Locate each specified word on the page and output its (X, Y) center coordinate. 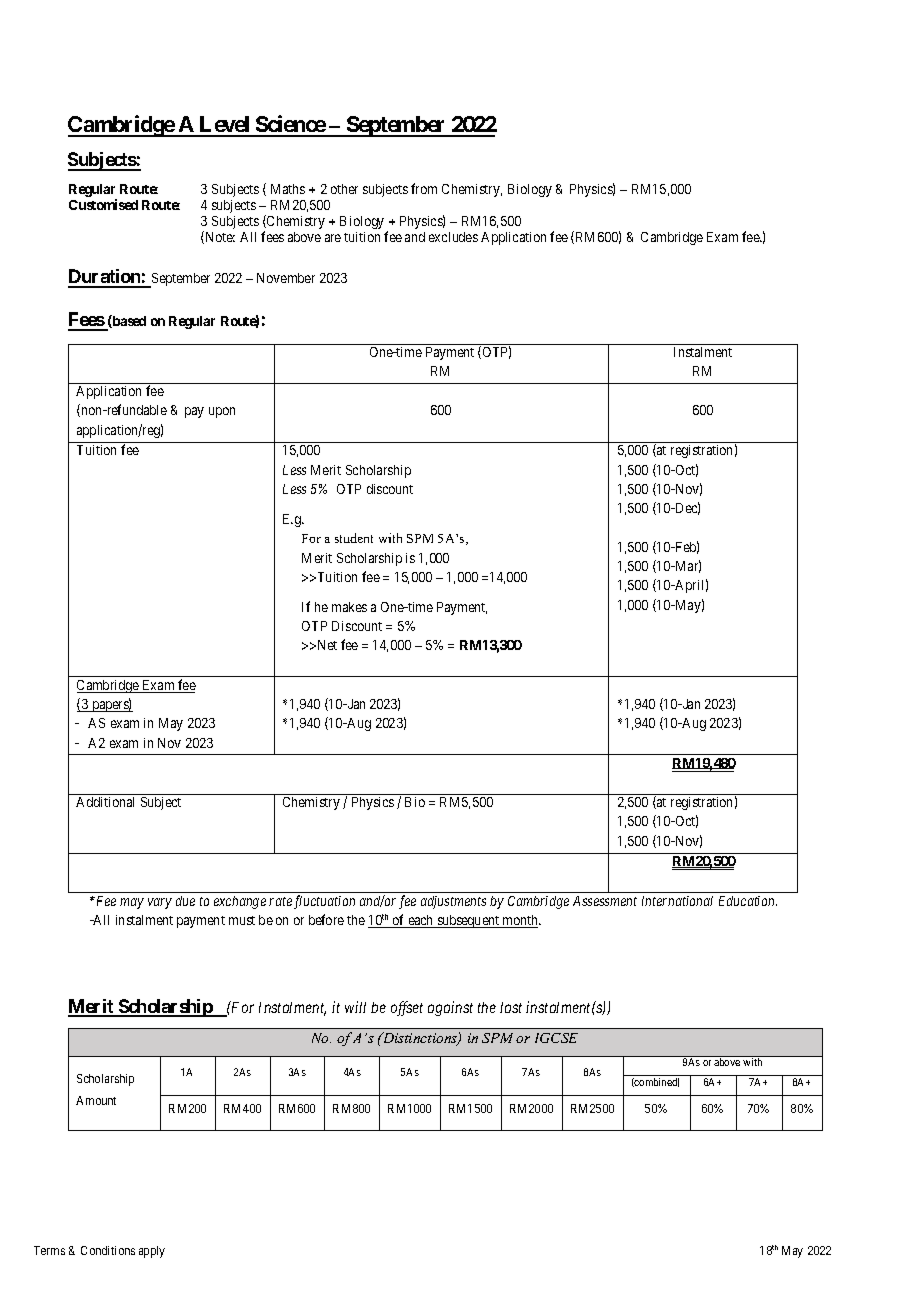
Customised (103, 204)
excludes (453, 237)
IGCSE (556, 1038)
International (677, 901)
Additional (105, 802)
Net (326, 645)
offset (407, 1008)
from (424, 188)
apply (152, 1252)
